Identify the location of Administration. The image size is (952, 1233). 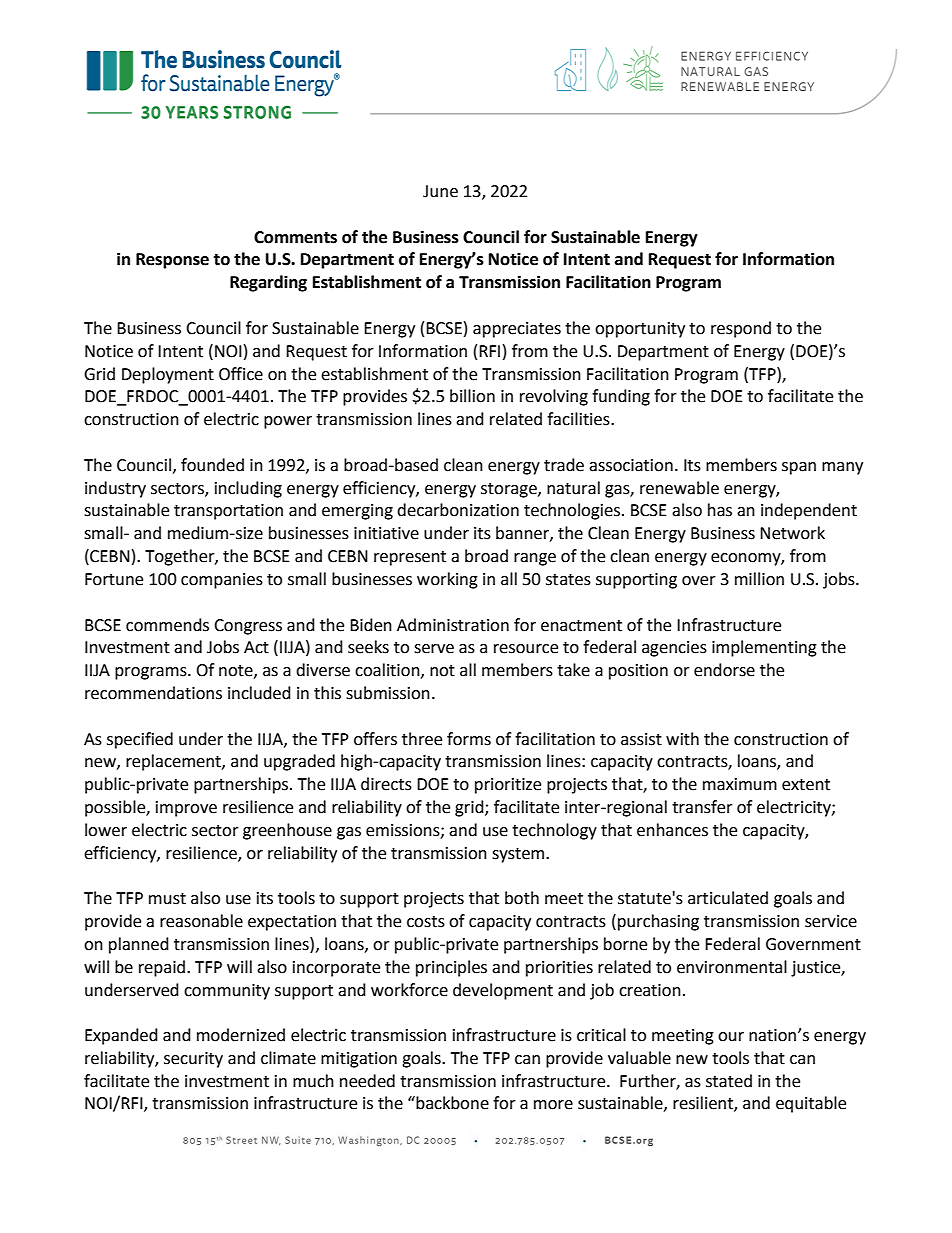
(453, 625).
